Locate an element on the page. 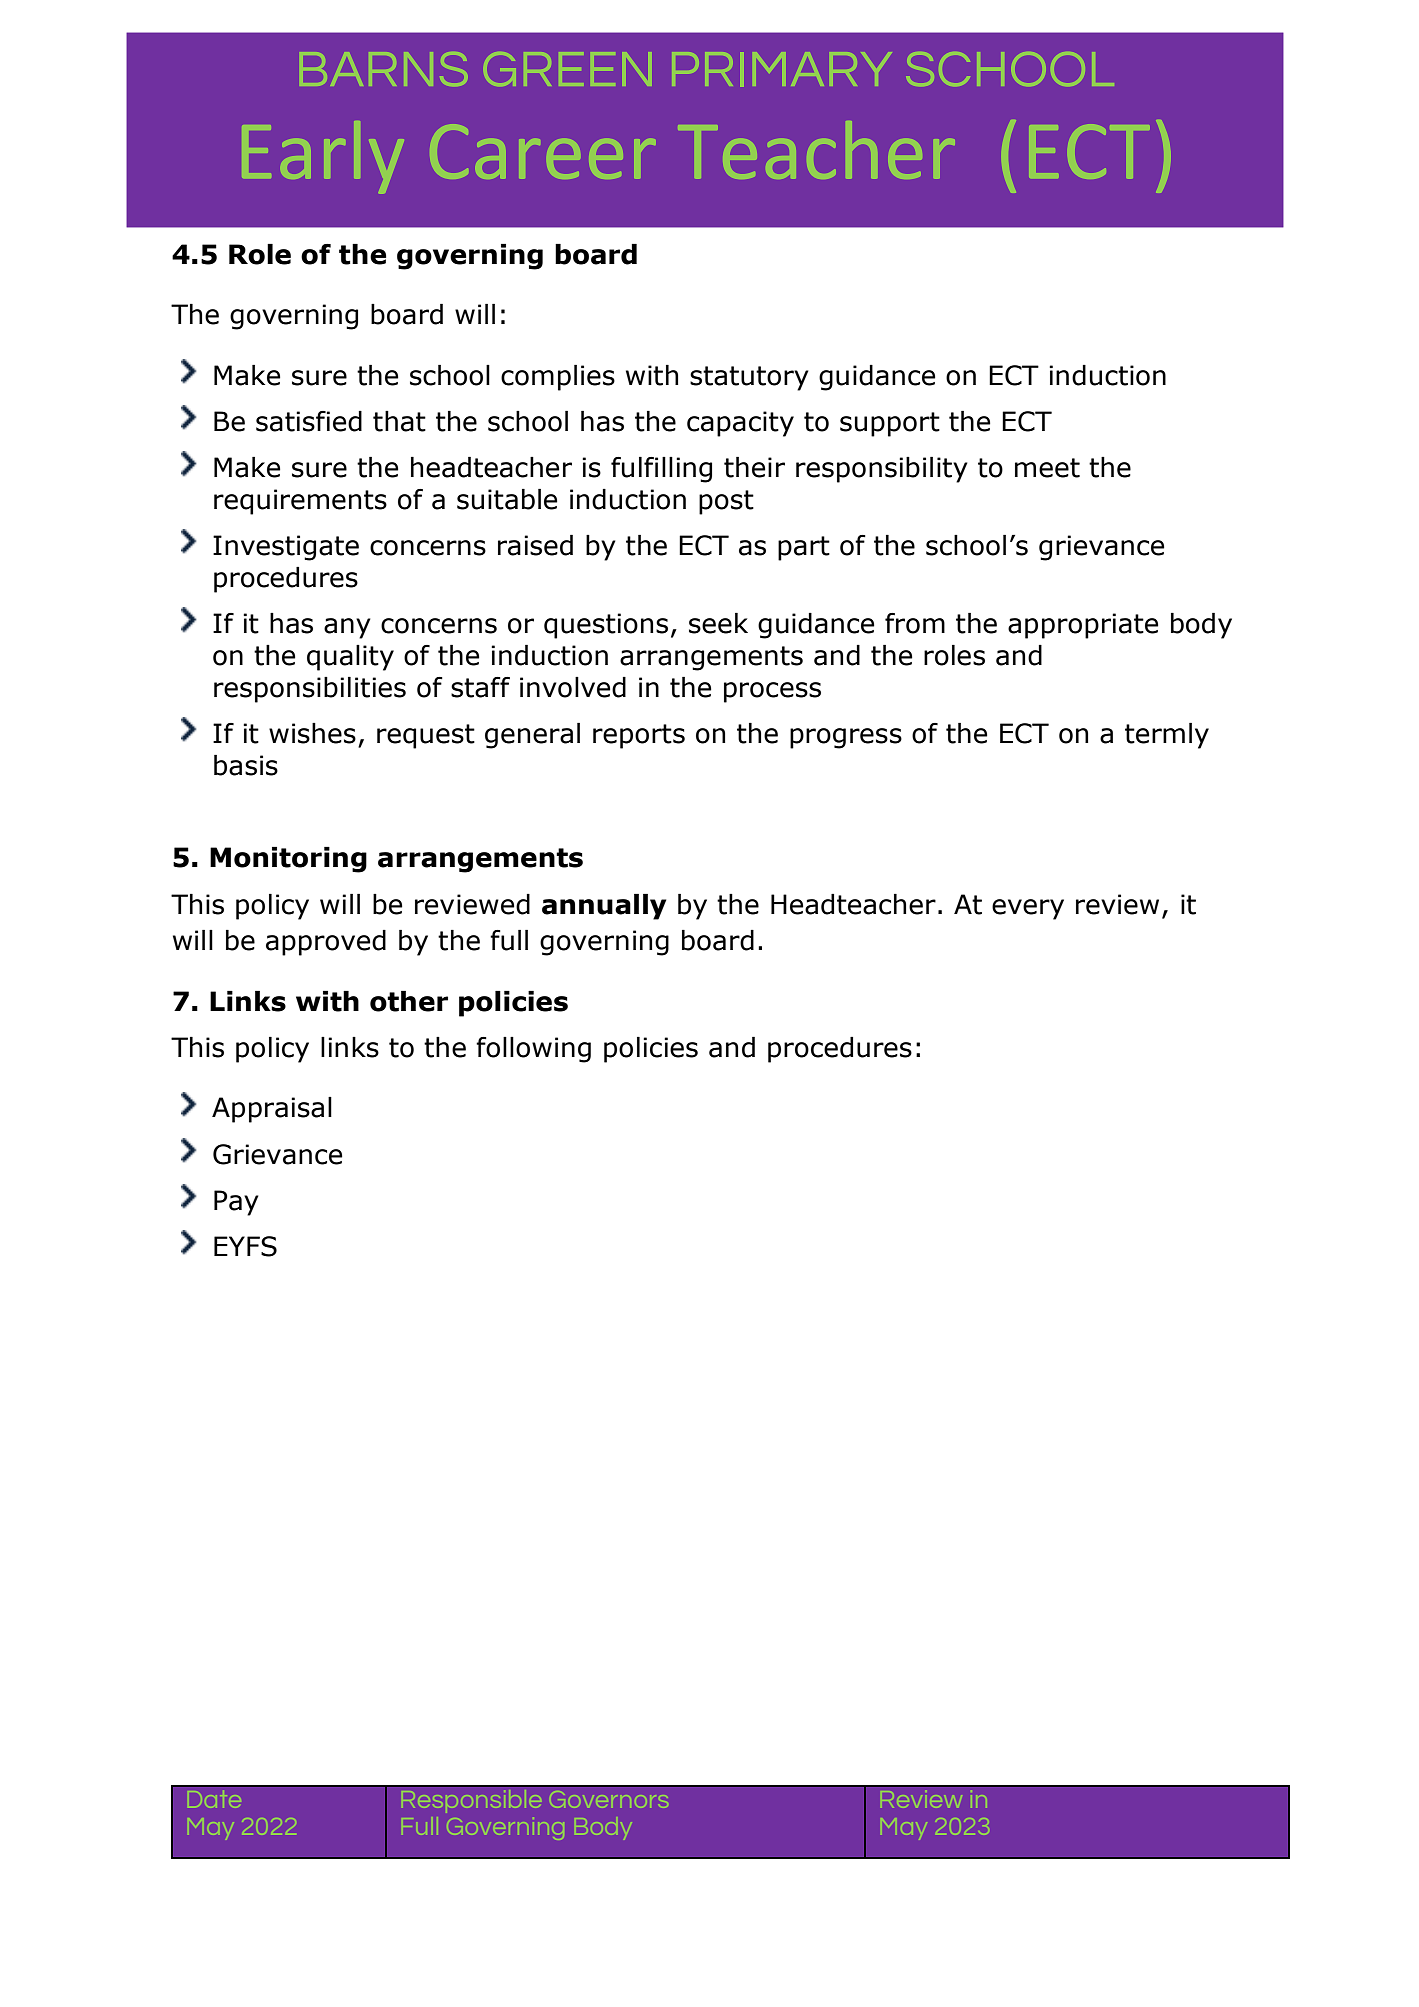  quality is located at coordinates (350, 658).
